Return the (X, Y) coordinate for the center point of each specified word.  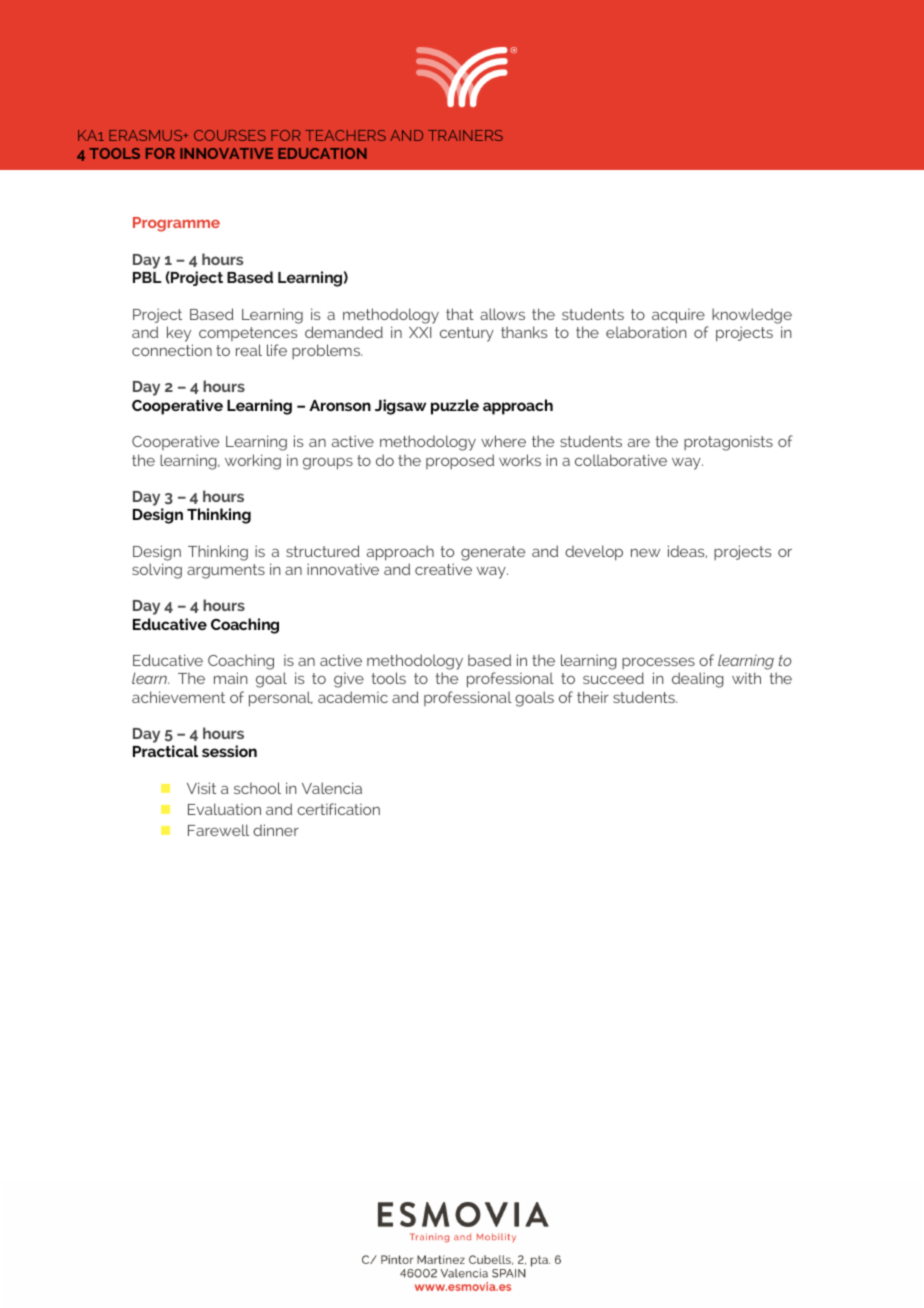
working (253, 462)
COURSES (230, 135)
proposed (460, 461)
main (230, 678)
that (460, 314)
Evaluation (224, 809)
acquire (678, 315)
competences (248, 334)
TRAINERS (465, 135)
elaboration (646, 332)
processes (658, 663)
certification (338, 809)
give (349, 680)
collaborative (621, 460)
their (593, 697)
